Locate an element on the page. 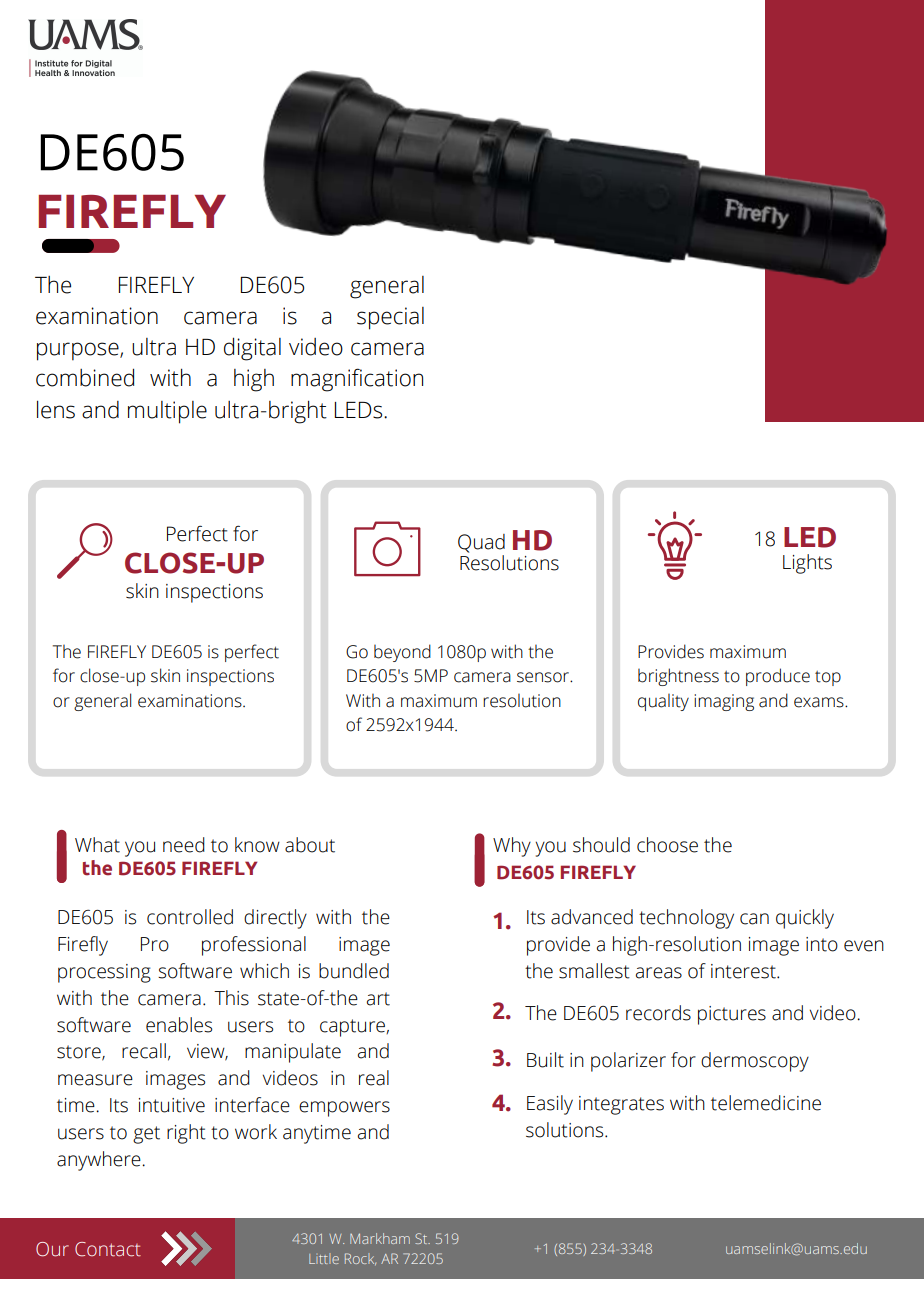 This page has height=1297, width=924. purpose is located at coordinates (79, 351).
